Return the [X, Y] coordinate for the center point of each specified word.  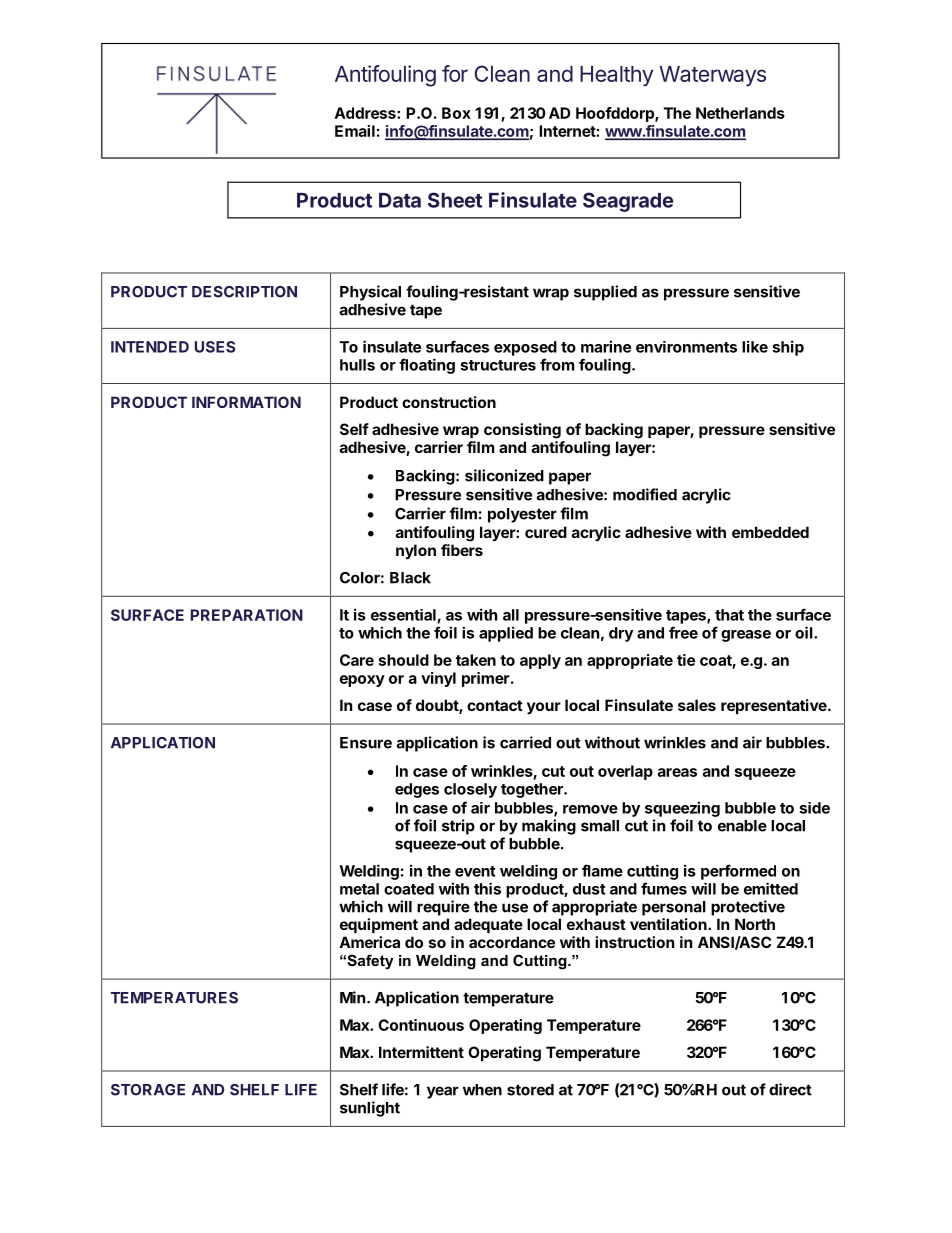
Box [456, 113]
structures [498, 365]
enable [742, 826]
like [755, 346]
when [482, 1090]
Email [355, 131]
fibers [462, 550]
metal [359, 889]
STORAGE [148, 1090]
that [729, 615]
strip [458, 827]
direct [790, 1089]
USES [214, 347]
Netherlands [740, 113]
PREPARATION [246, 615]
